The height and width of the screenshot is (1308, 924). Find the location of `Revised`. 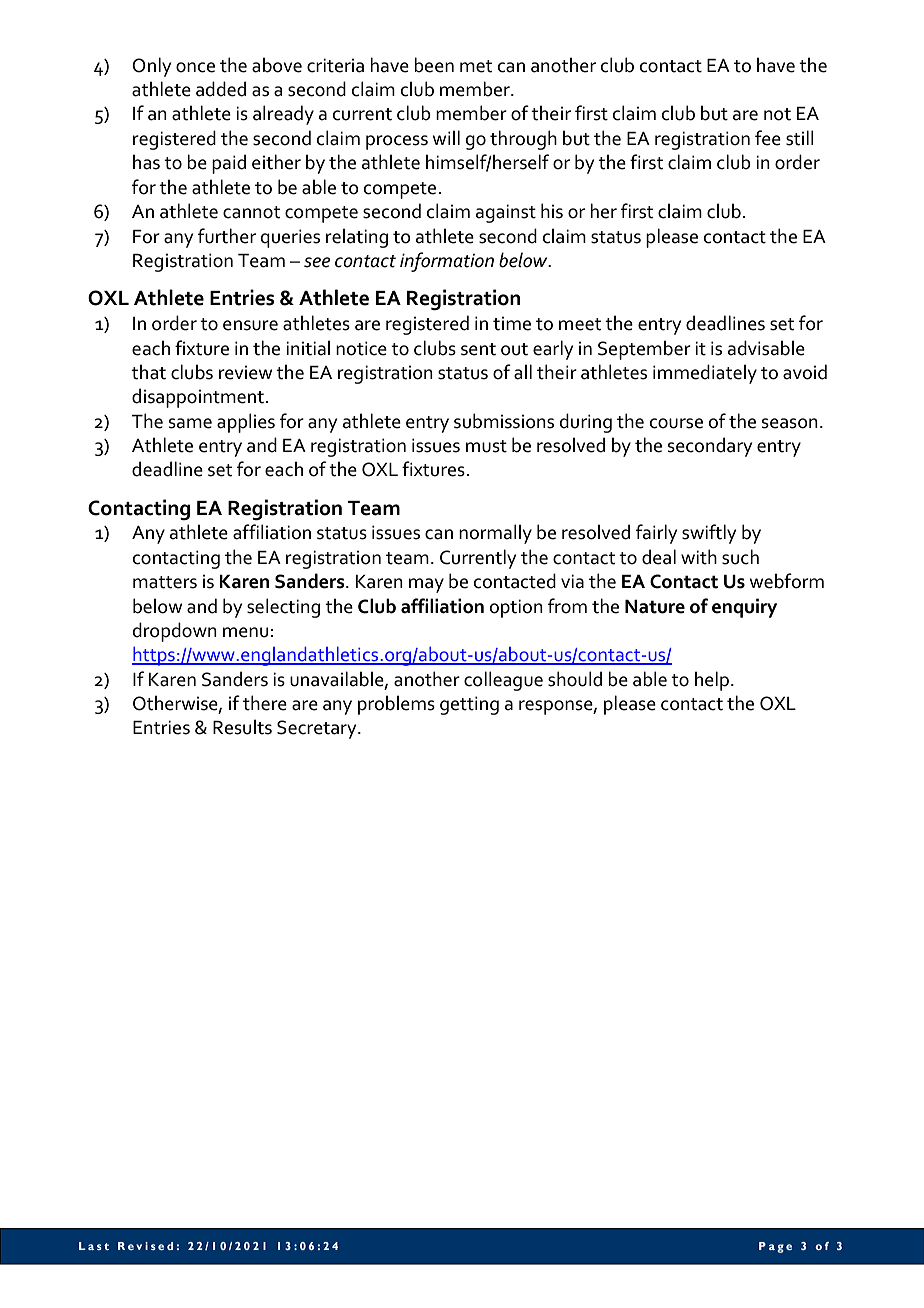

Revised is located at coordinates (145, 1246).
